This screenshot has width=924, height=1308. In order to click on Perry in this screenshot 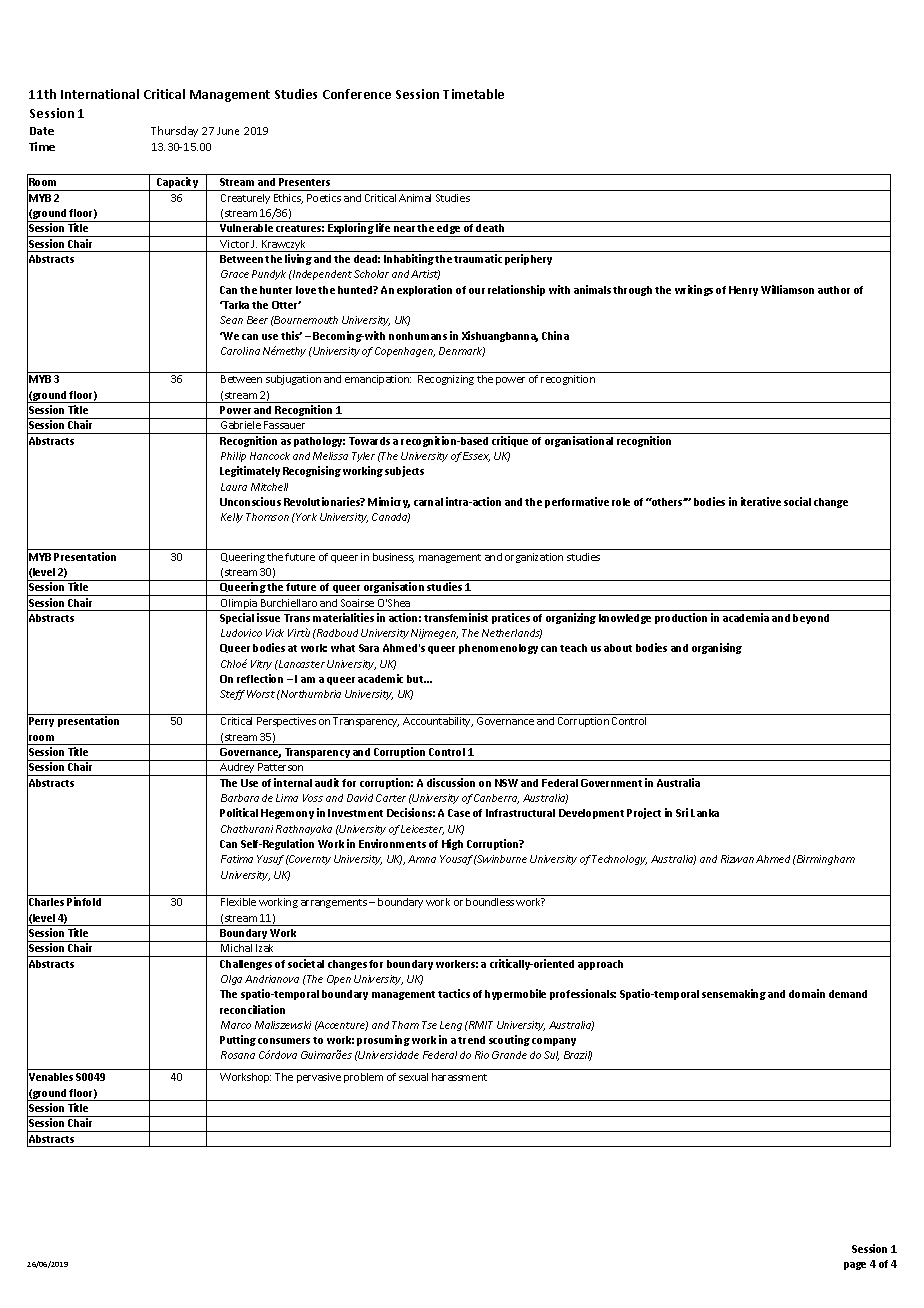, I will do `click(41, 722)`.
